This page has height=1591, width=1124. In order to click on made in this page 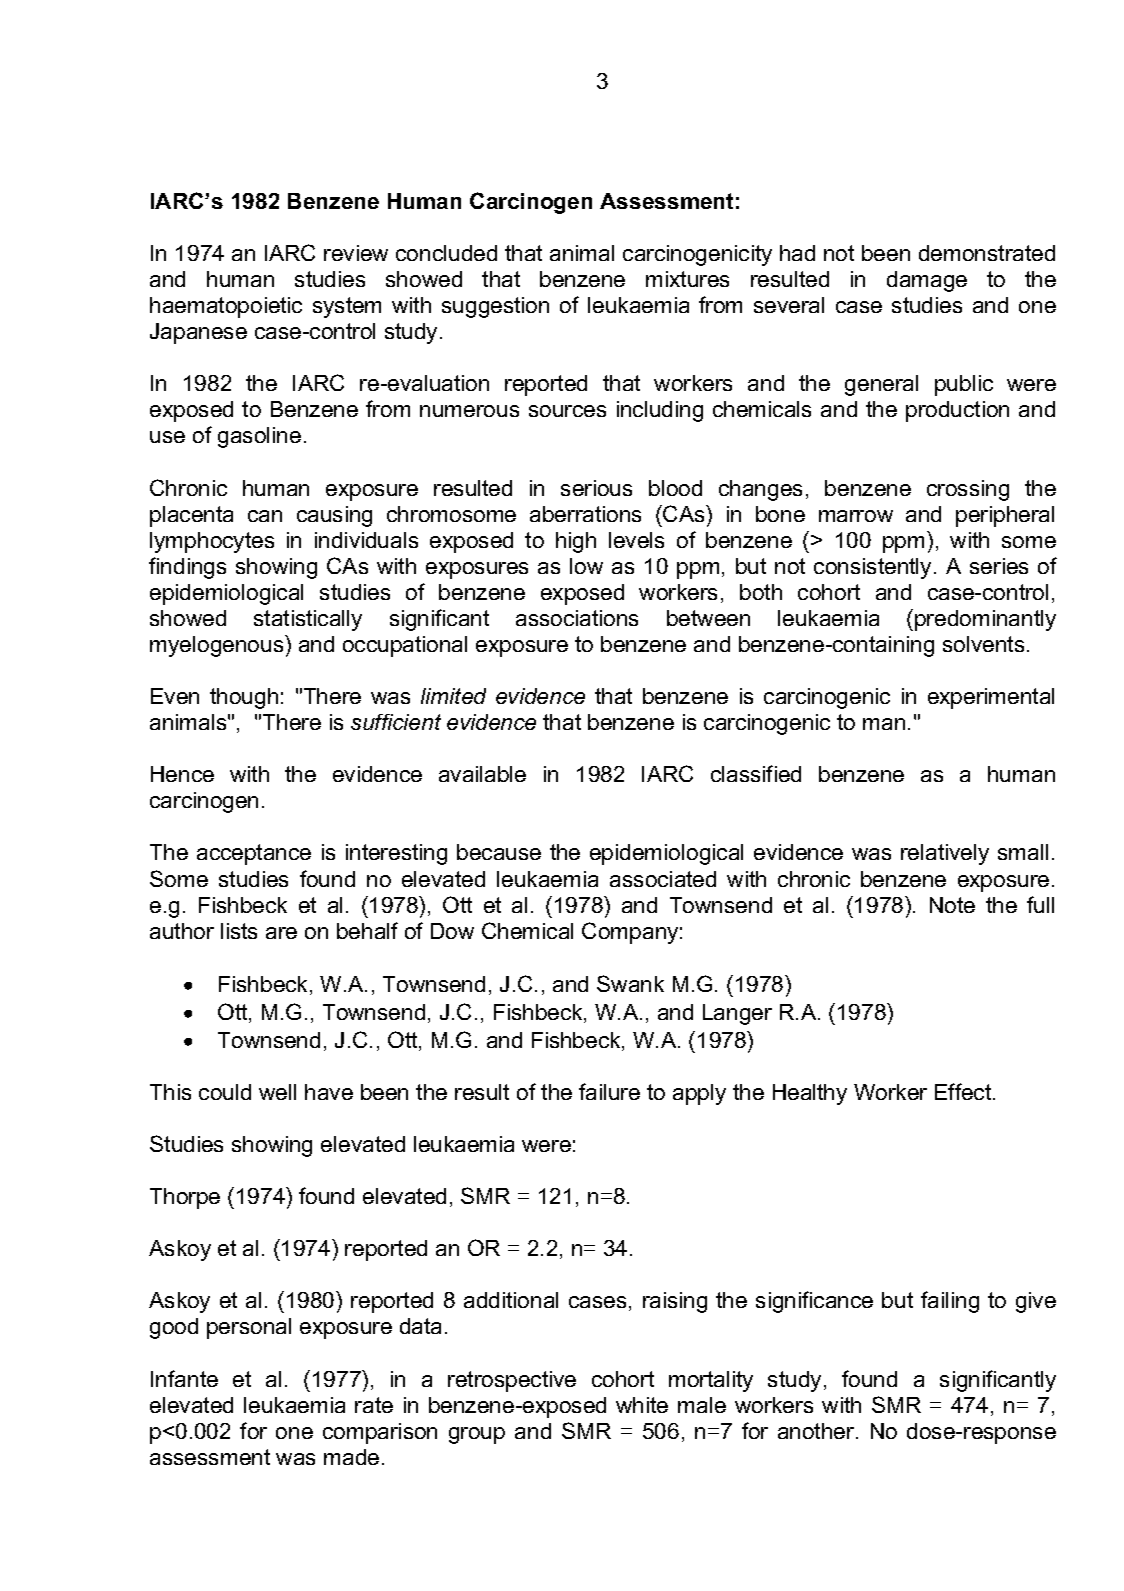, I will do `click(351, 1457)`.
